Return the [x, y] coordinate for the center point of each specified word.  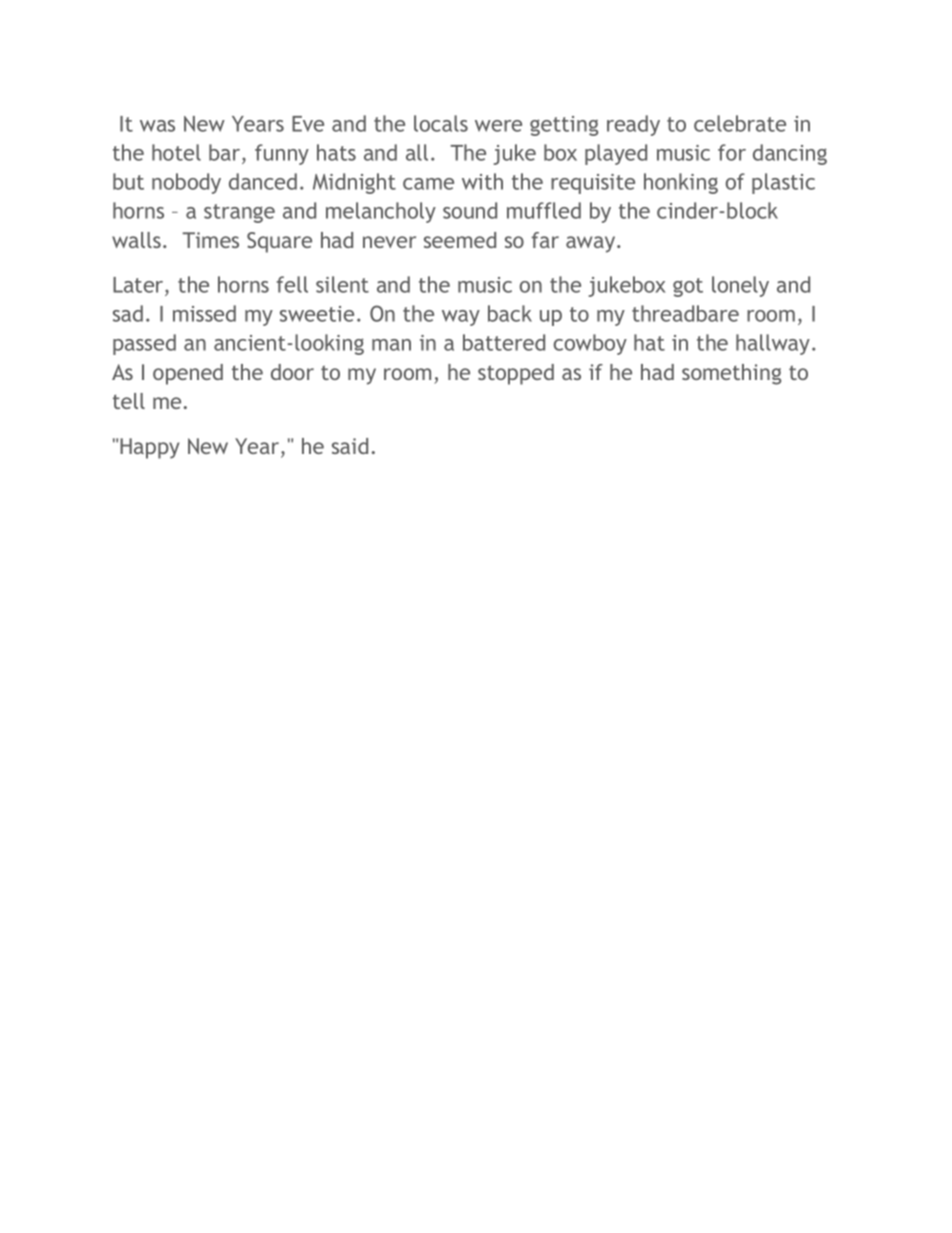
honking [681, 183]
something [731, 374]
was [157, 126]
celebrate [740, 123]
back [510, 313]
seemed [460, 240]
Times [210, 240]
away [592, 244]
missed [204, 313]
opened [188, 374]
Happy [150, 448]
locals [441, 123]
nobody [186, 183]
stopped [516, 374]
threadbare [685, 313]
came [428, 184]
